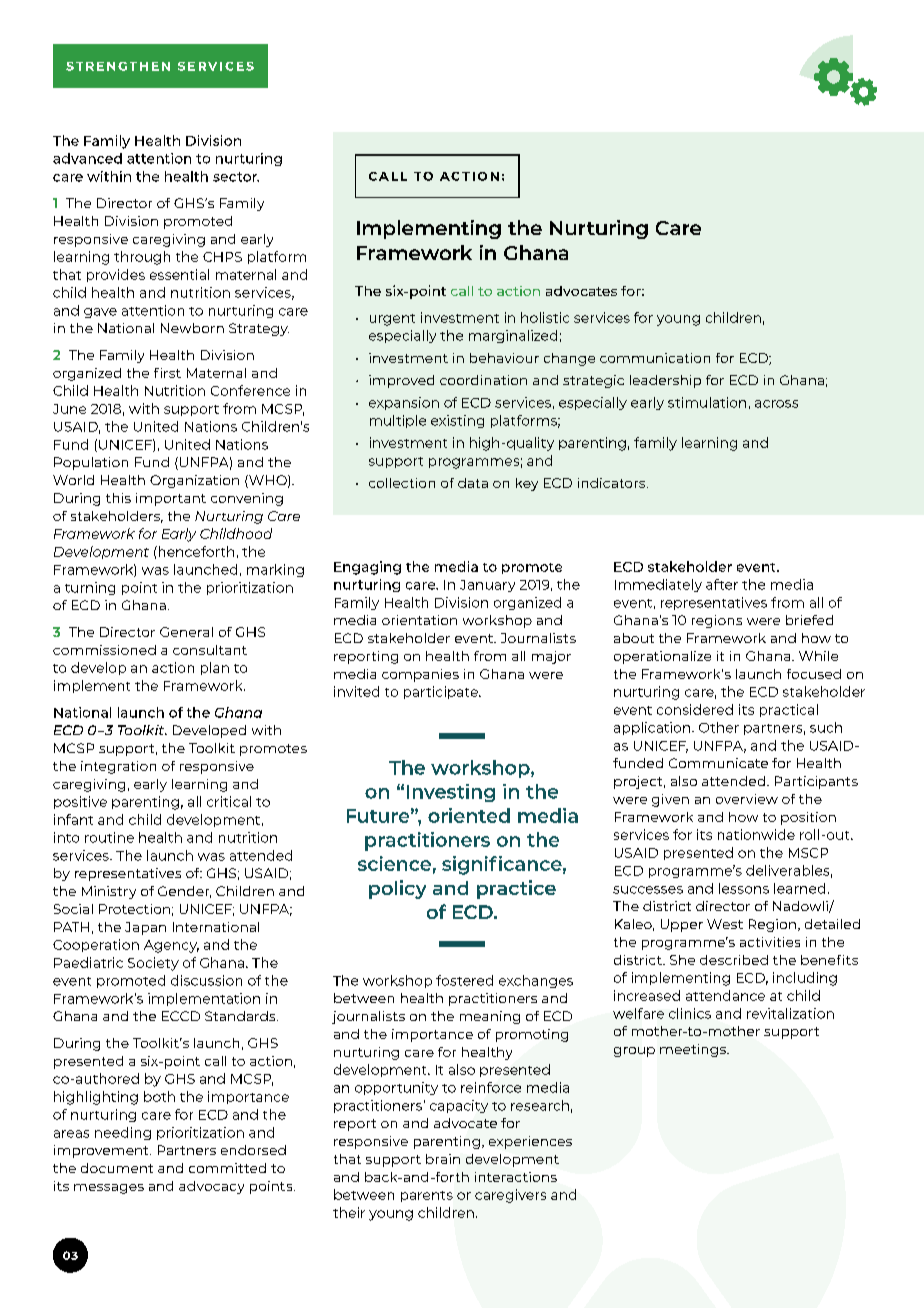 This document has width=924, height=1308. Describe the element at coordinates (118, 66) in the document. I see `STRENGTHEN` at that location.
